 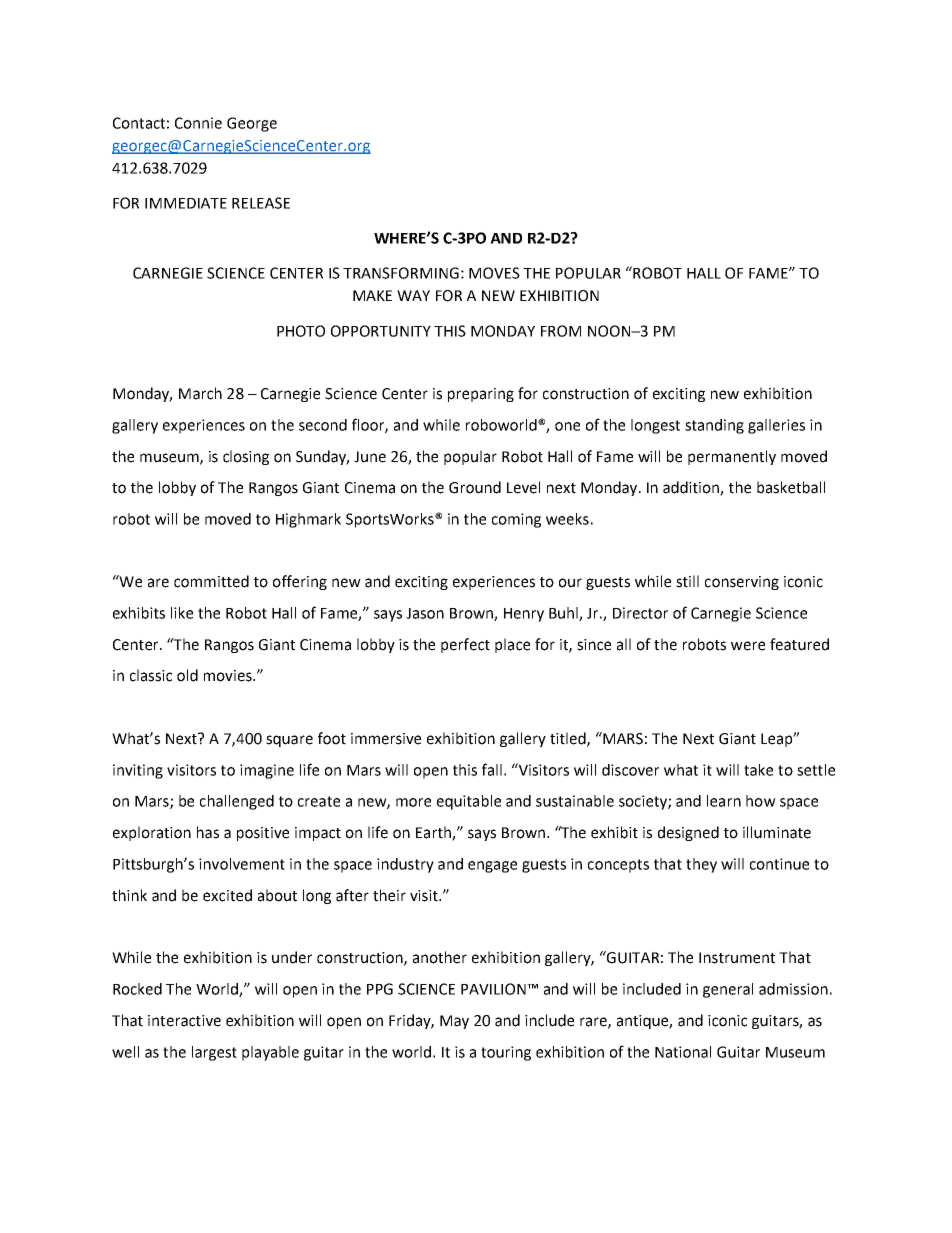 What do you see at coordinates (200, 393) in the screenshot?
I see `March` at bounding box center [200, 393].
